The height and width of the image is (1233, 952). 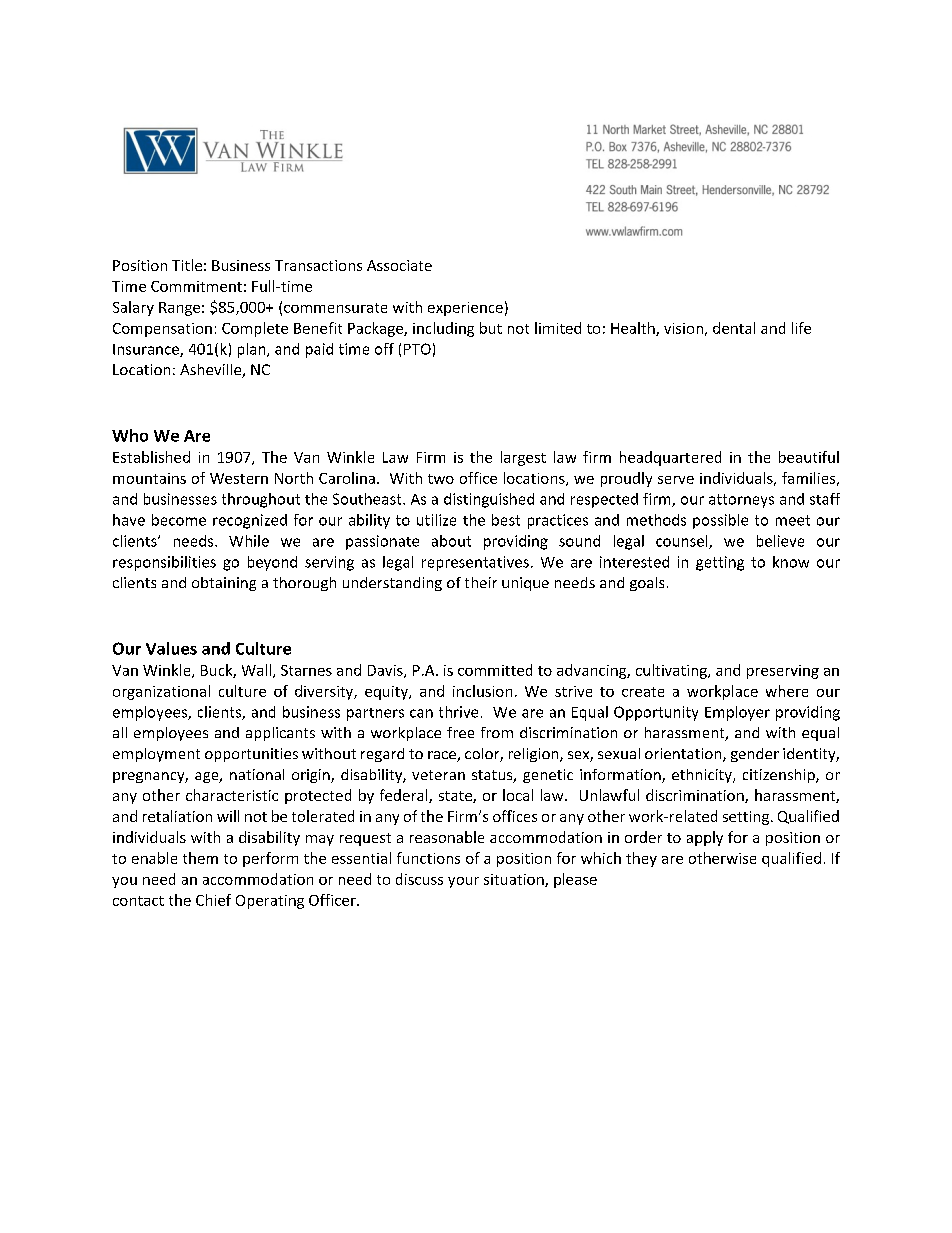 What do you see at coordinates (213, 900) in the image?
I see `Chief` at bounding box center [213, 900].
